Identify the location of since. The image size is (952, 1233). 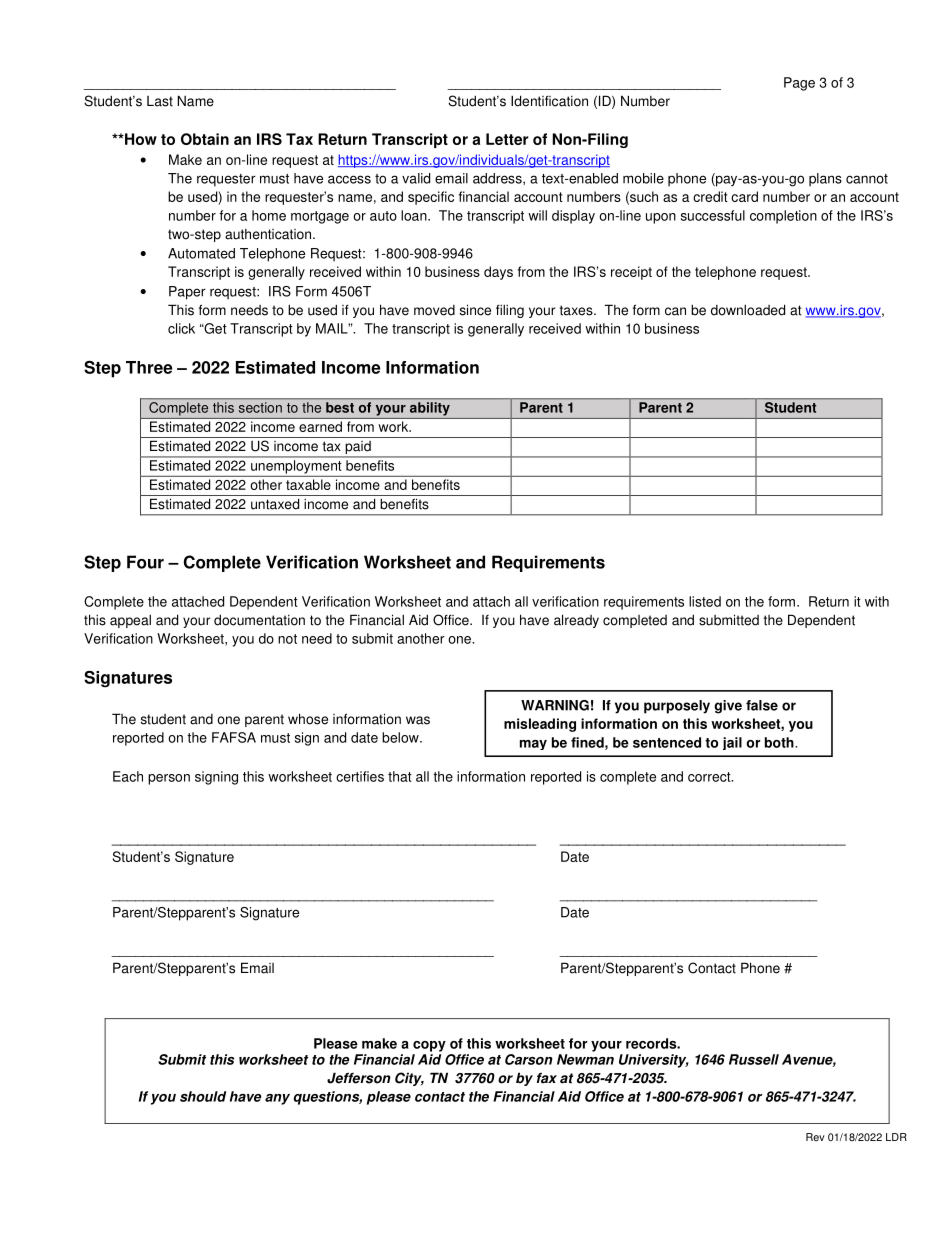
(475, 310).
